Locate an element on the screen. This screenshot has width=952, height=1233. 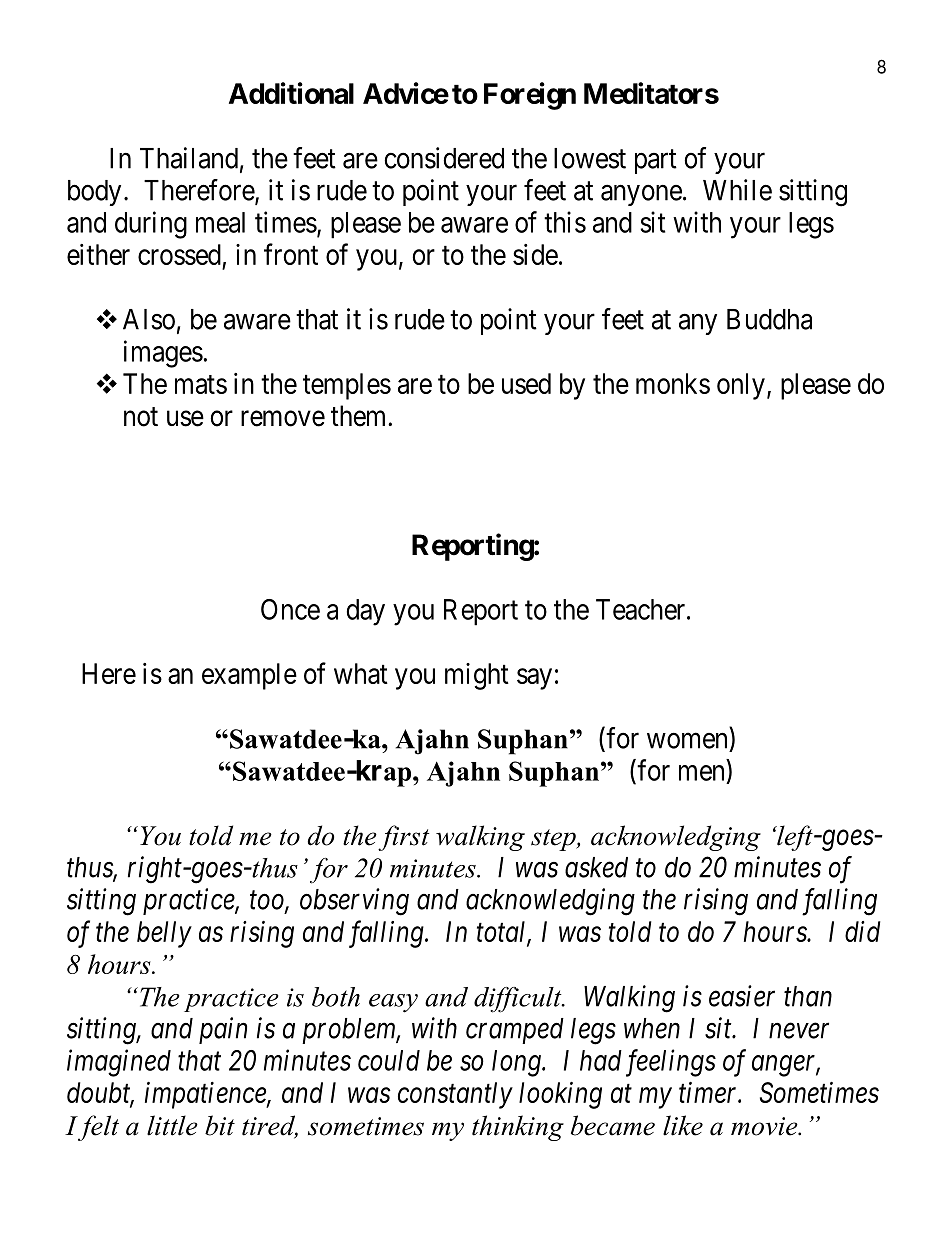
Additional is located at coordinates (291, 93).
